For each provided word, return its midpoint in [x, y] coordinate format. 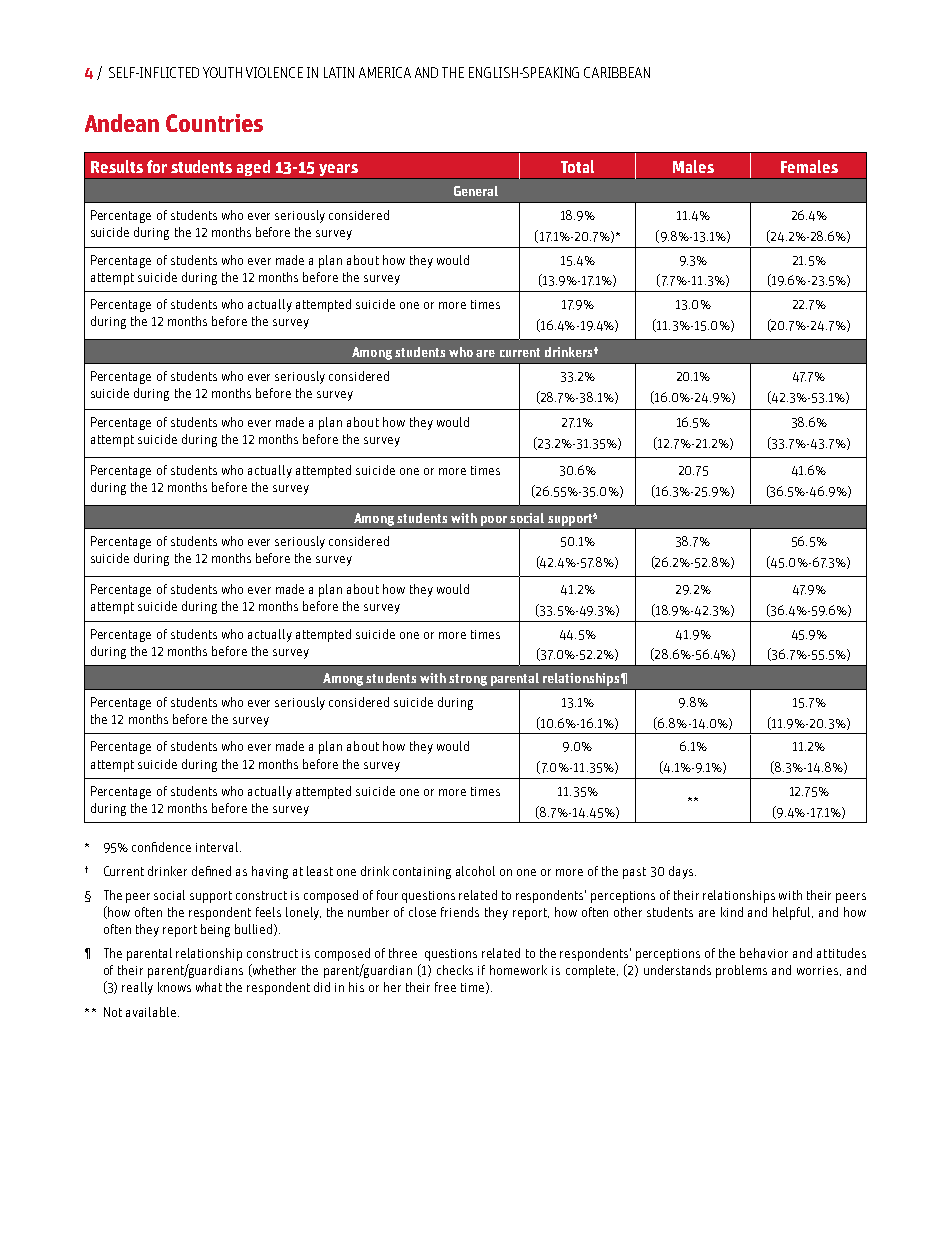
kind [732, 912]
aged [253, 168]
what [209, 987]
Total [577, 166]
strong [468, 680]
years [338, 171]
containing [422, 873]
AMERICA [385, 72]
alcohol [475, 871]
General [476, 191]
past [634, 873]
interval [218, 847]
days [682, 872]
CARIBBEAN [617, 72]
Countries [214, 123]
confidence [161, 847]
